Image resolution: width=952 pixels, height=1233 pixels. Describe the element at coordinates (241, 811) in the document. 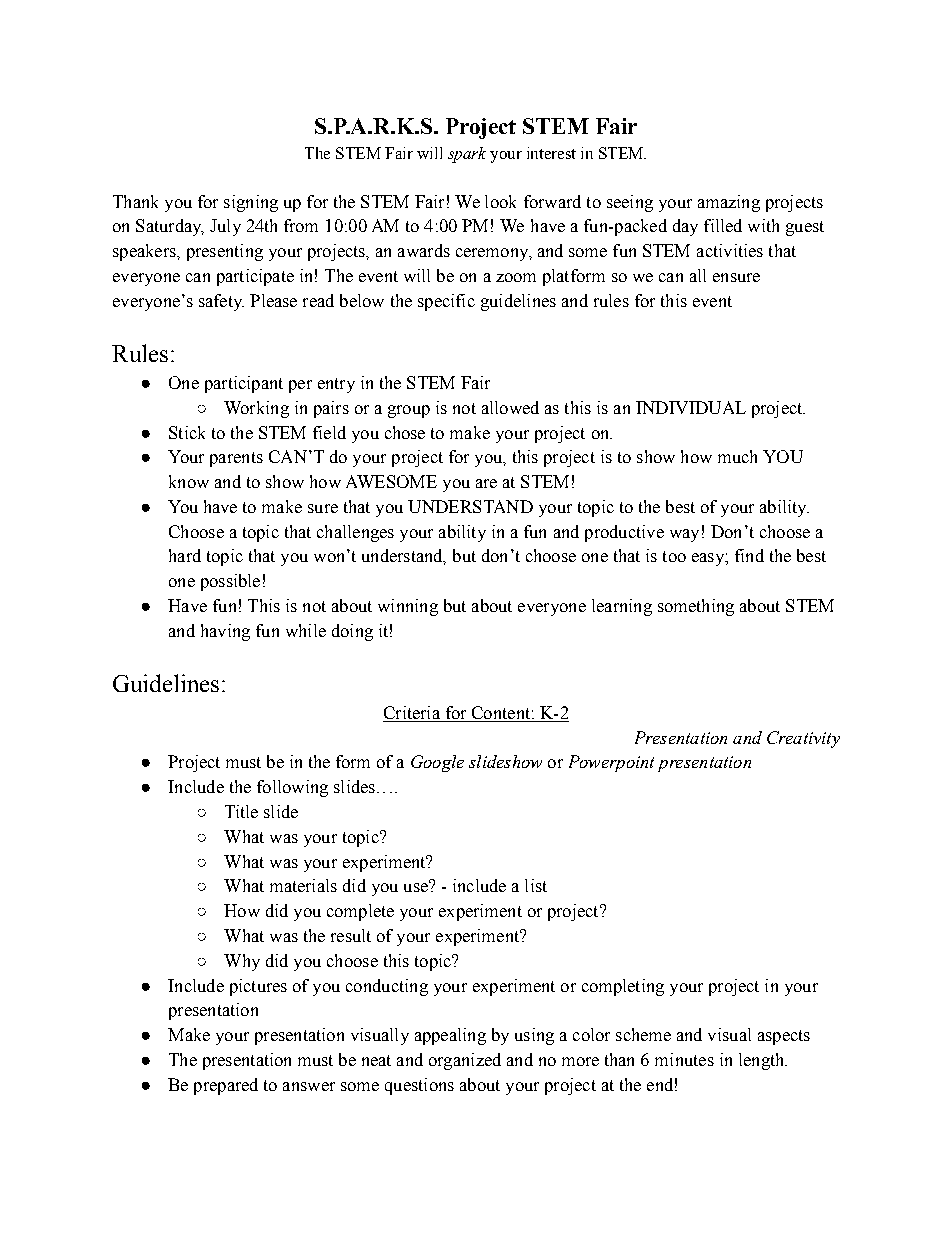

I see `Title` at that location.
